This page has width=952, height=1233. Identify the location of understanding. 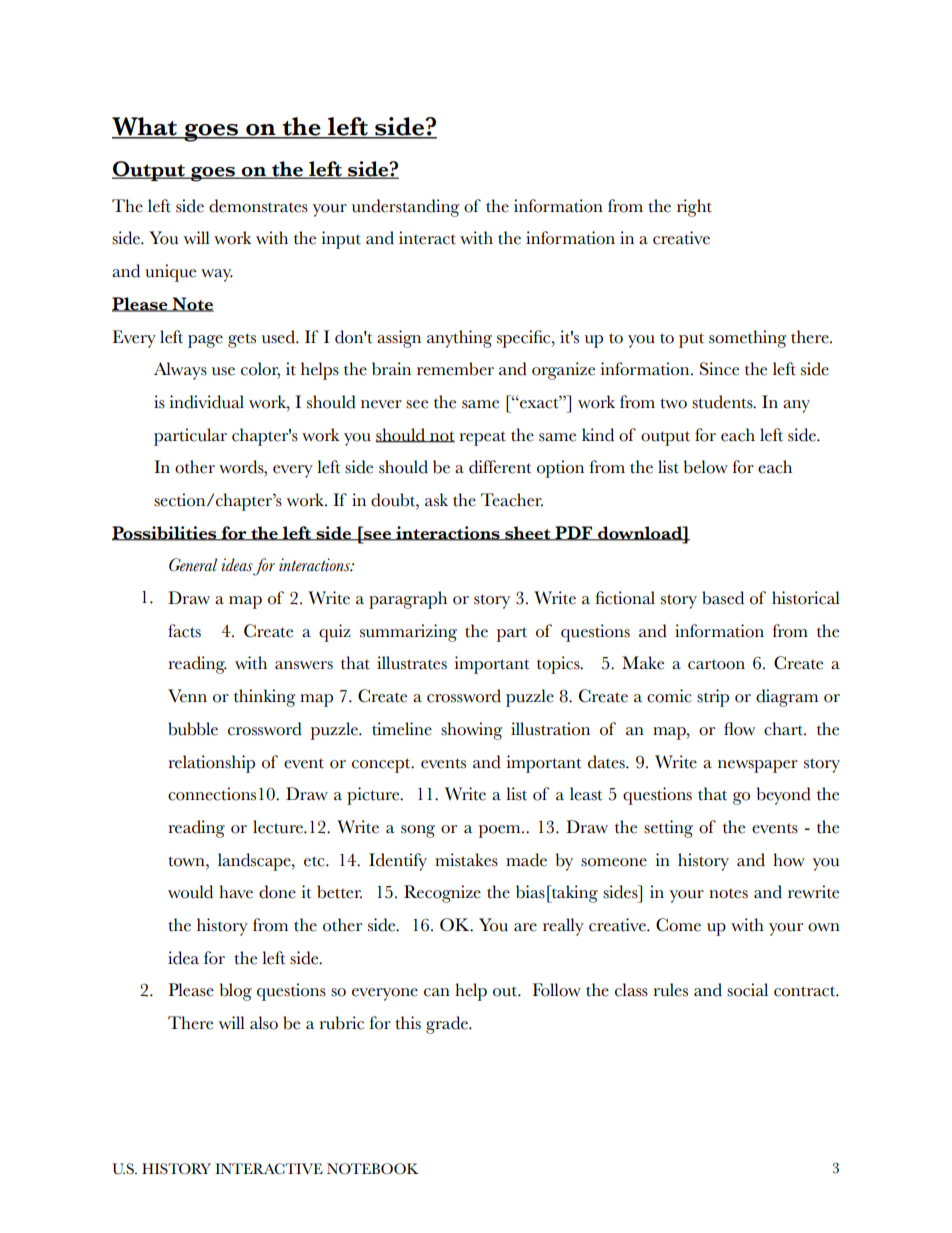
(405, 208).
